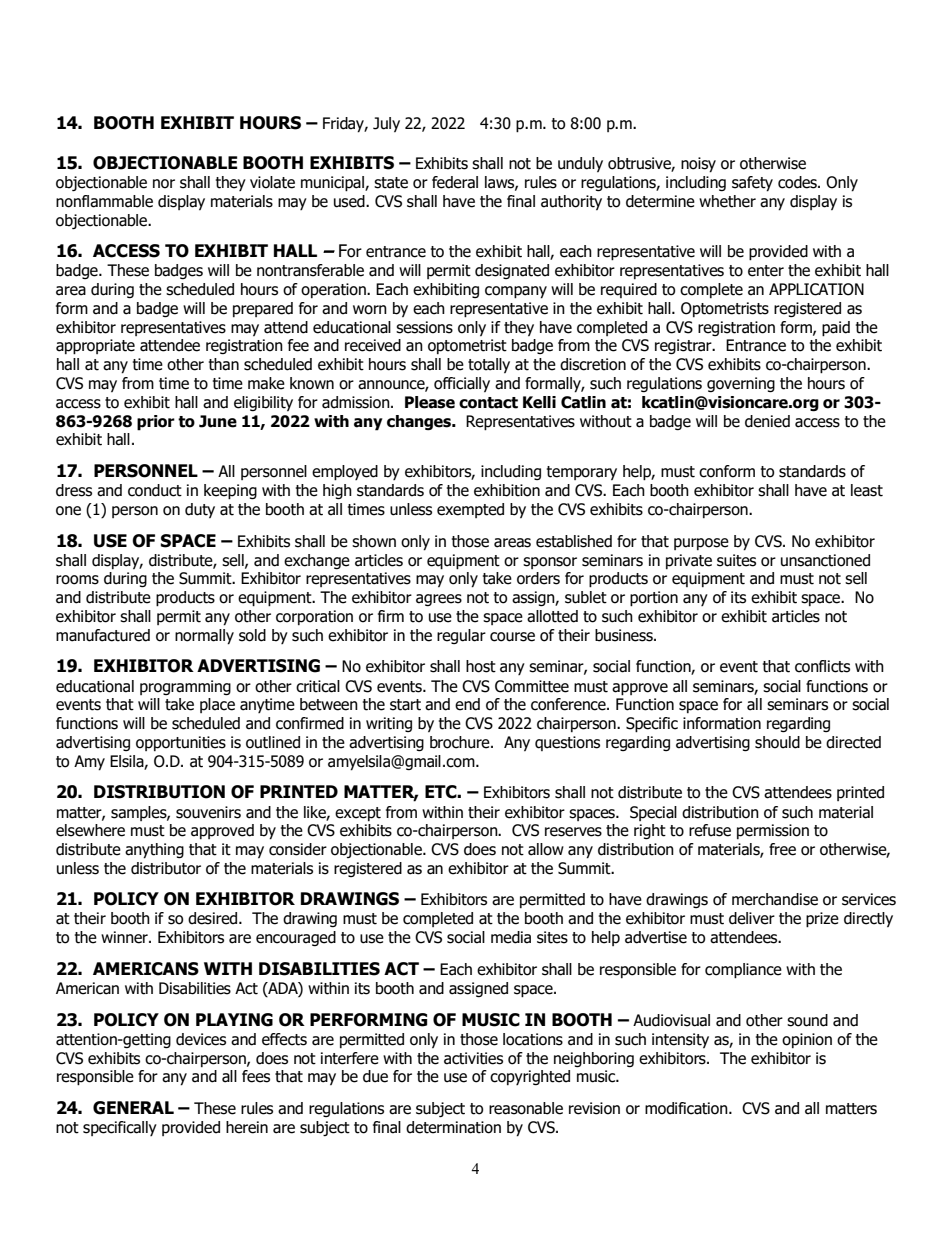 The height and width of the page is (1233, 952). What do you see at coordinates (272, 182) in the page?
I see `violate` at bounding box center [272, 182].
